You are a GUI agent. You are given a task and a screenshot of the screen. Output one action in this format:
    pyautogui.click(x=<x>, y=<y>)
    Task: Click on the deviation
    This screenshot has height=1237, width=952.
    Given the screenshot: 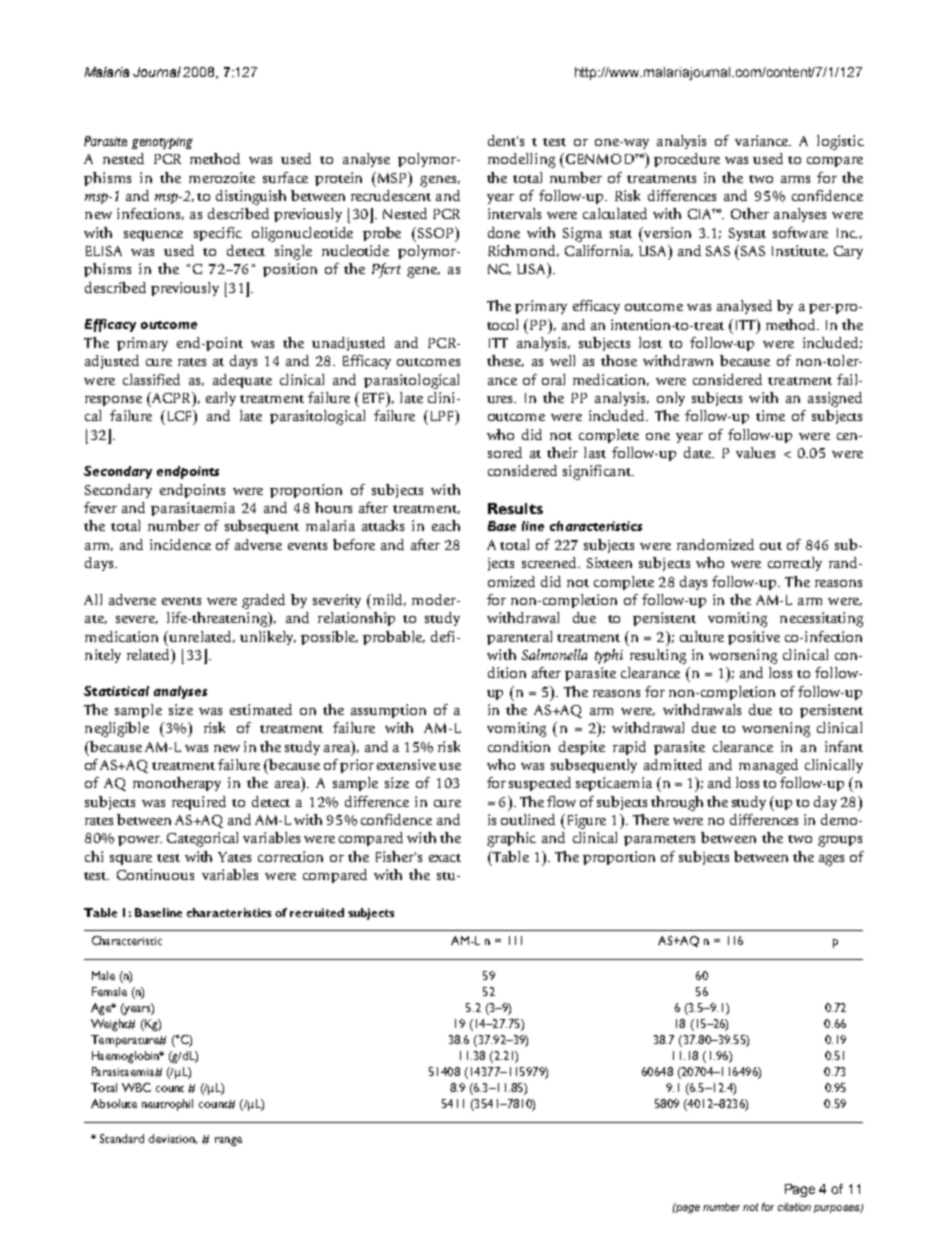 What is the action you would take?
    pyautogui.click(x=173, y=1139)
